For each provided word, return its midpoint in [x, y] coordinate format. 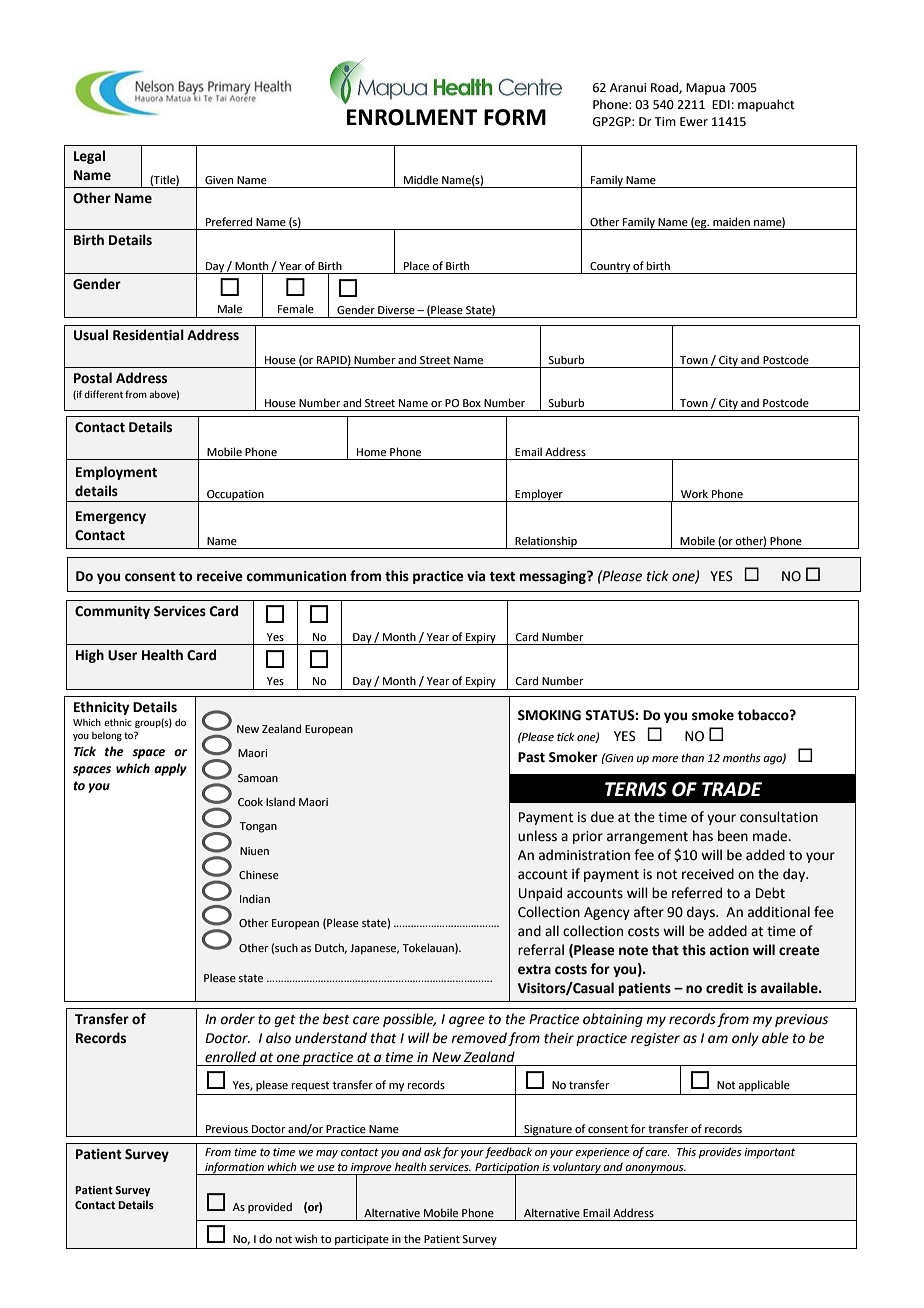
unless [537, 836]
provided [270, 1208]
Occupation [235, 496]
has [703, 836]
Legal [89, 157]
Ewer [694, 122]
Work [694, 493]
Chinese [259, 874]
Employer [539, 495]
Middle [421, 179]
